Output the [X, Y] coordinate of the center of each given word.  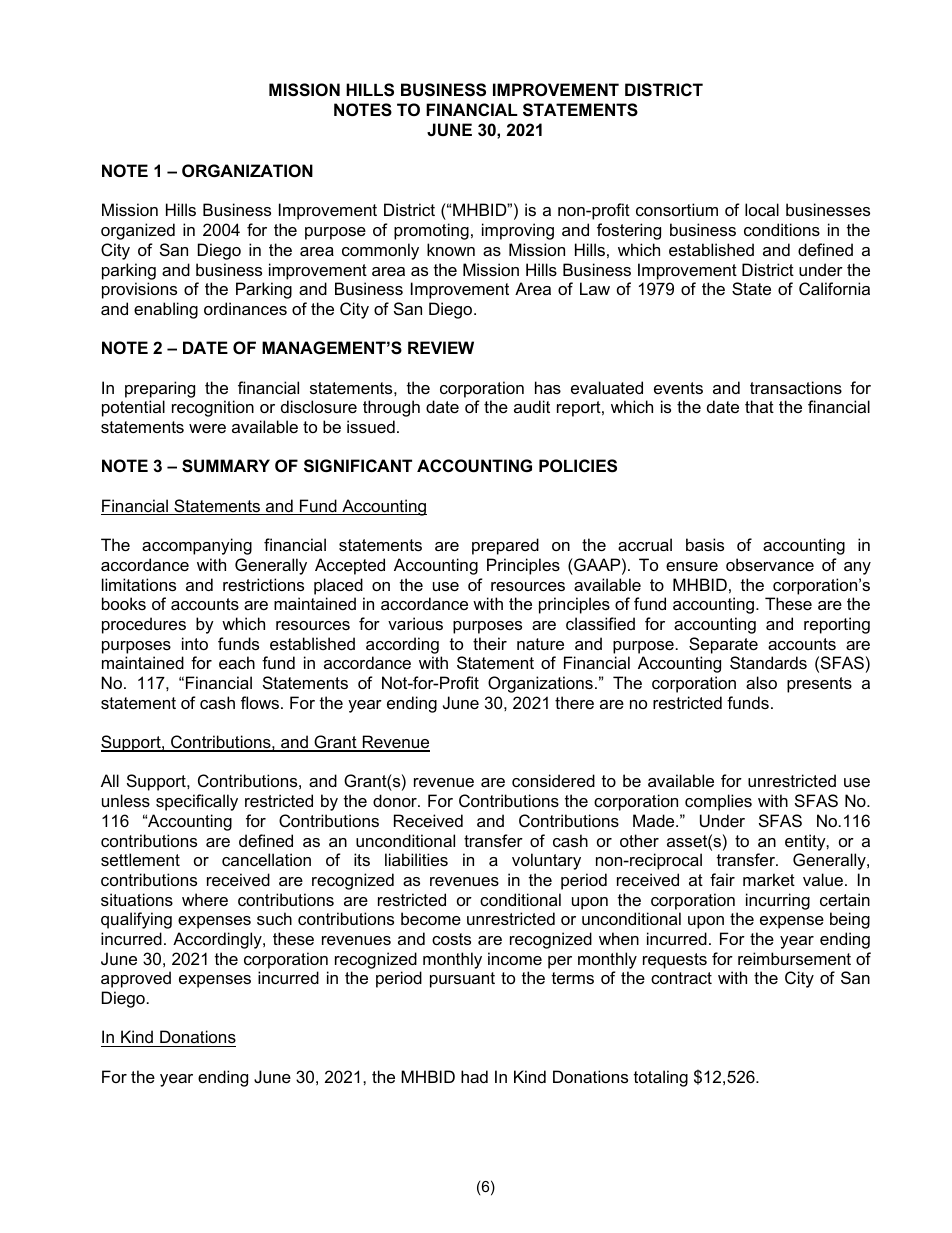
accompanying [197, 546]
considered [553, 780]
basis [705, 544]
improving [518, 231]
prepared [505, 546]
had [474, 1076]
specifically [197, 802]
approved [136, 979]
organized [138, 231]
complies [718, 802]
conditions [782, 229]
